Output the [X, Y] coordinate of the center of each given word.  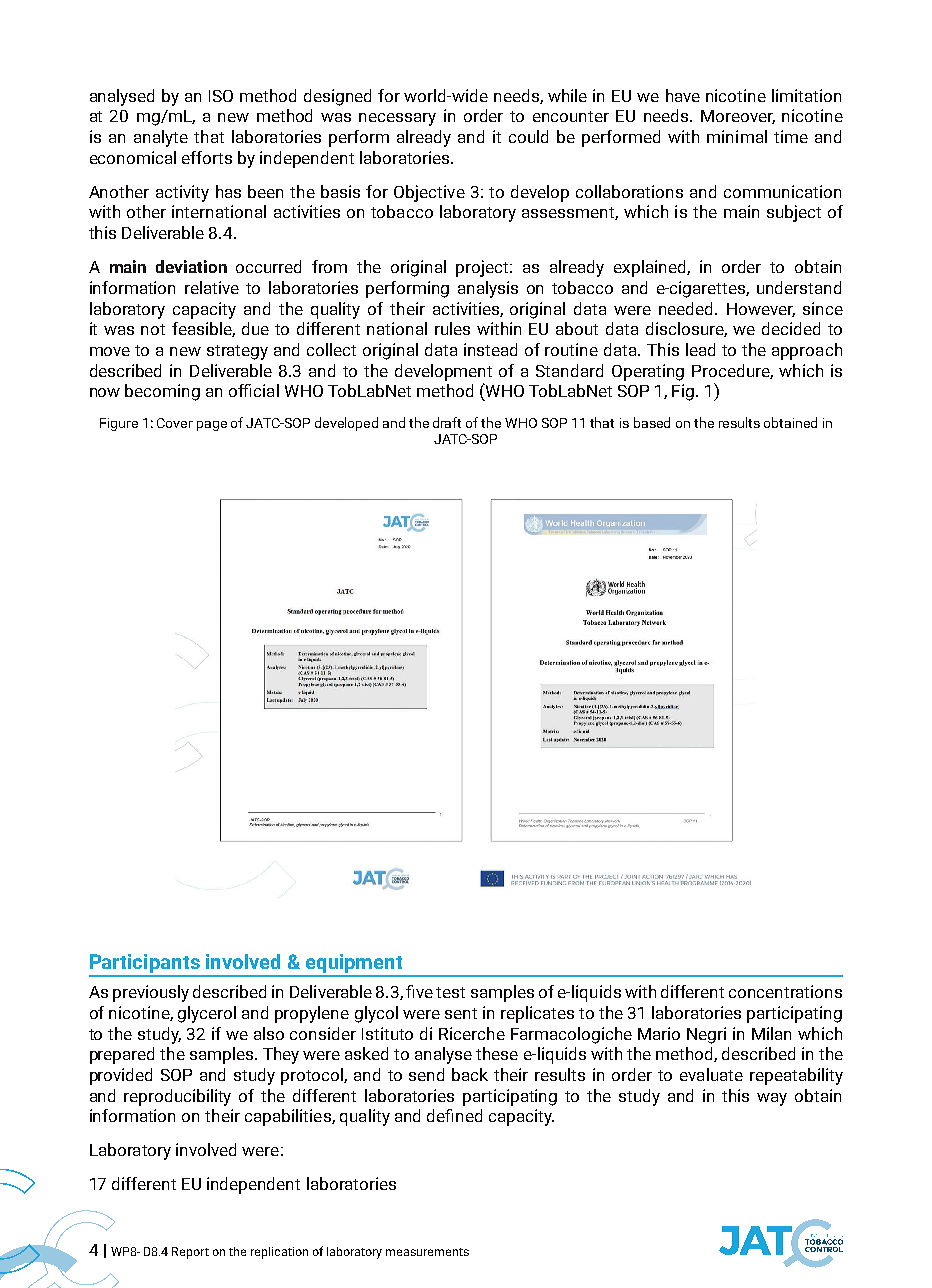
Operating [648, 372]
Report [190, 1253]
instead [490, 349]
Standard [569, 370]
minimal [737, 136]
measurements [427, 1252]
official [254, 390]
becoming [162, 392]
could [528, 136]
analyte [161, 138]
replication [279, 1253]
